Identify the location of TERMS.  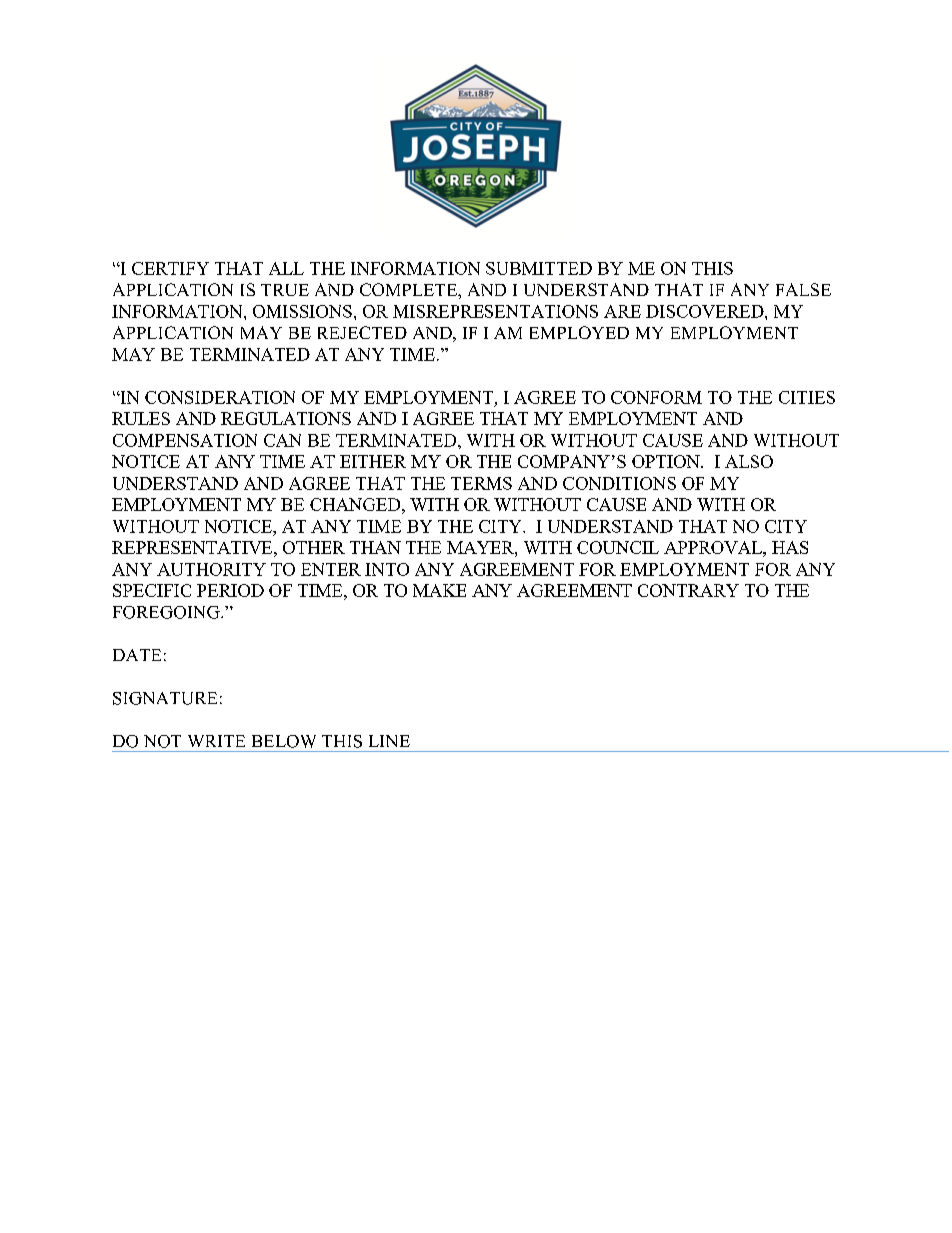
(481, 483).
